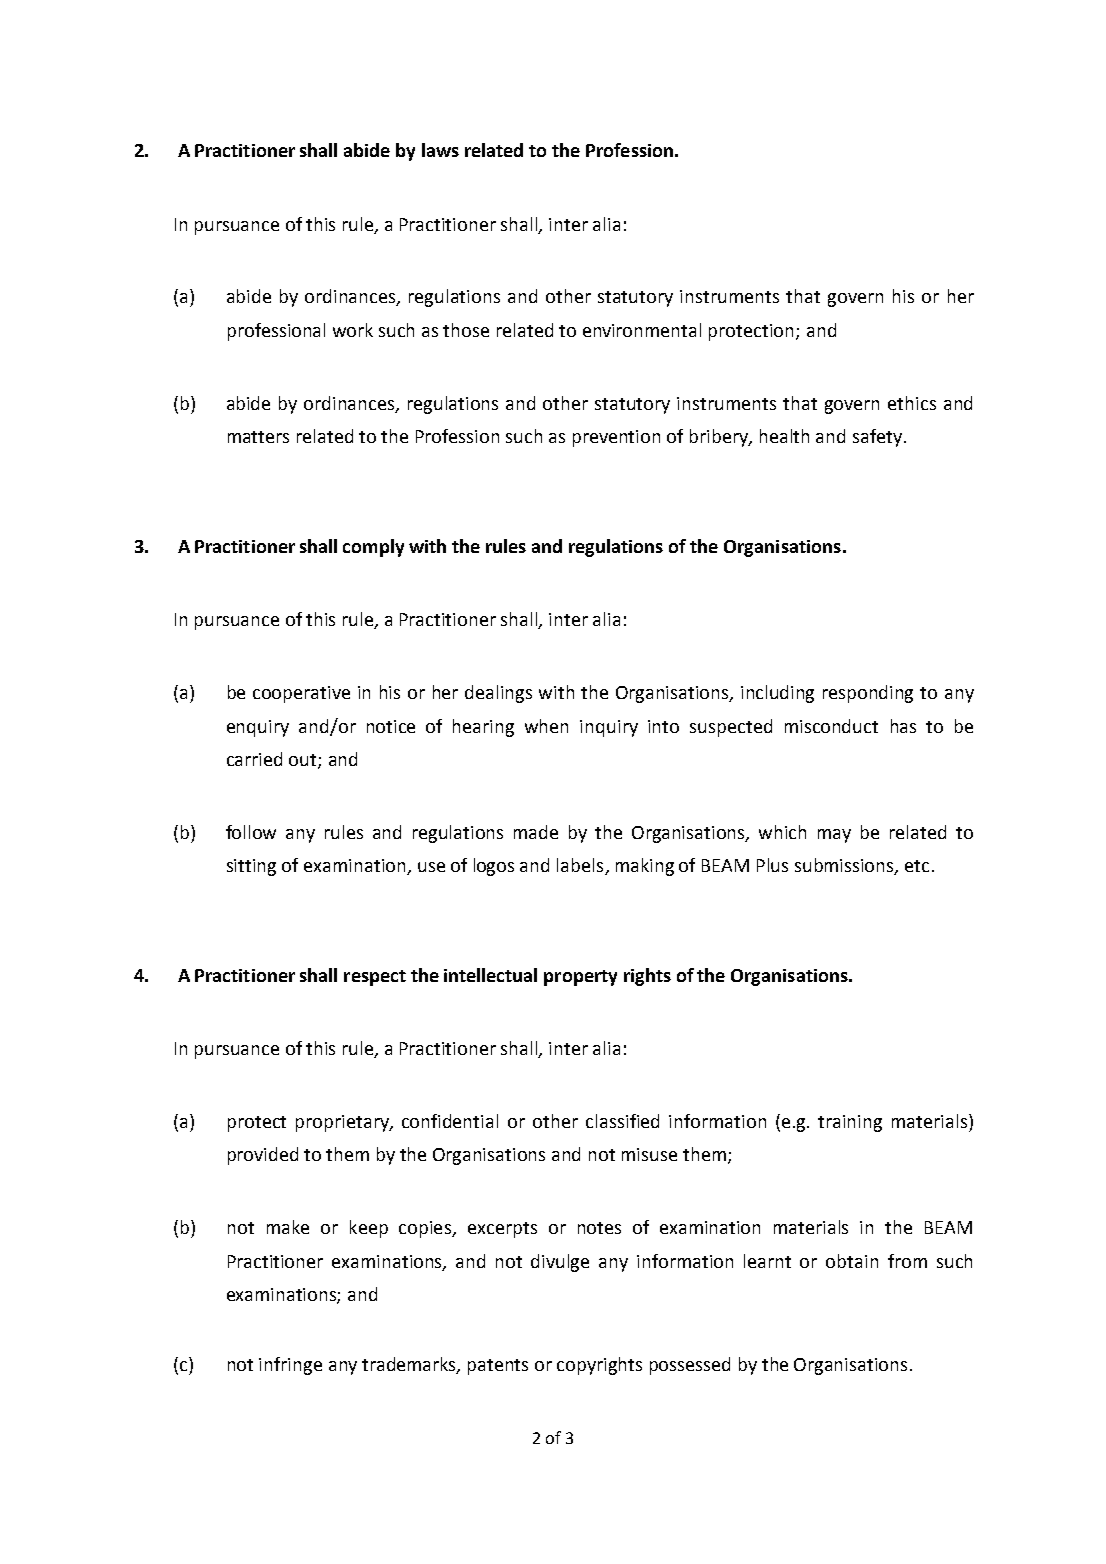 This screenshot has height=1564, width=1106. I want to click on prevention, so click(616, 438).
